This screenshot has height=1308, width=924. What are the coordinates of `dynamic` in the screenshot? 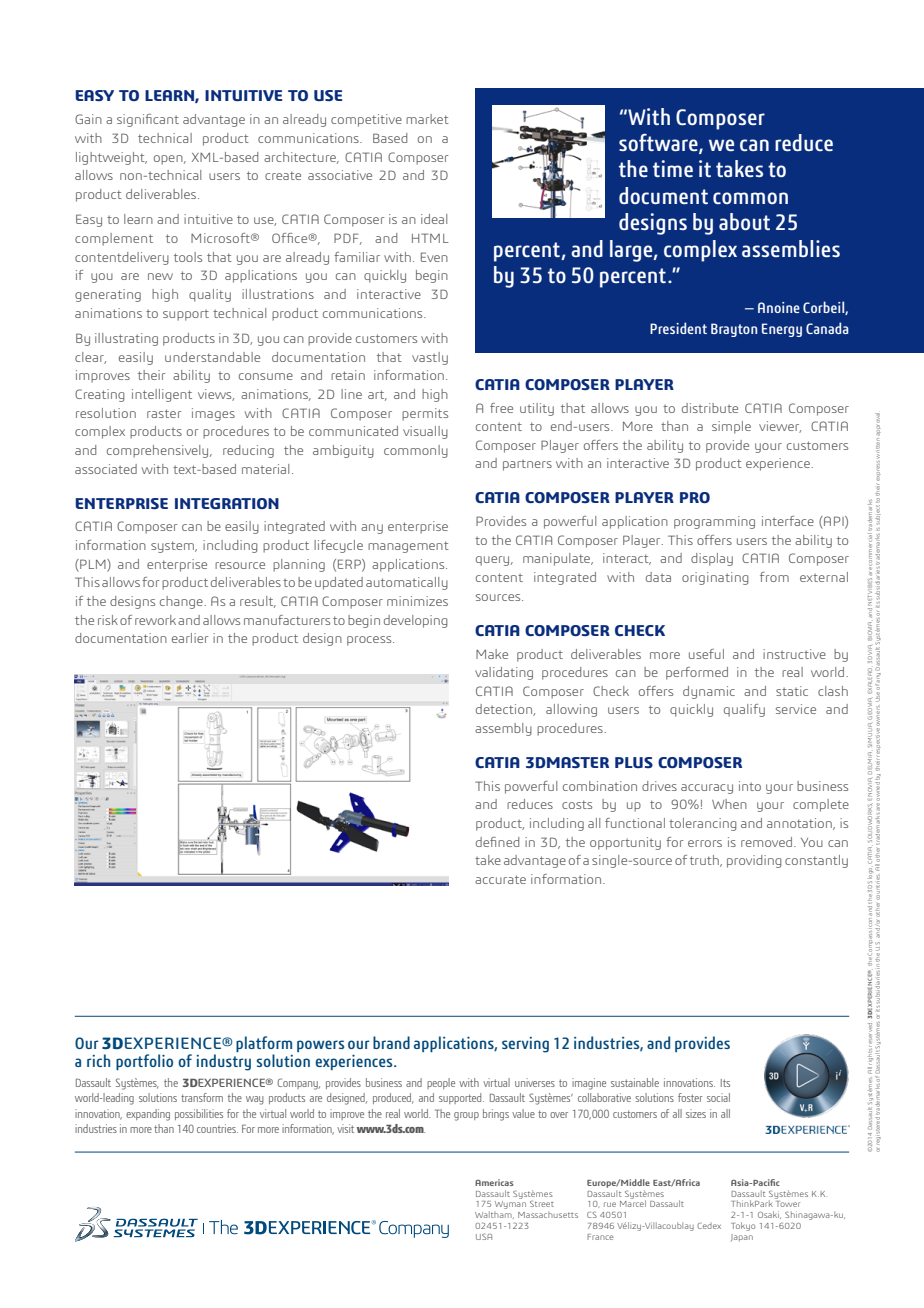 It's located at (709, 692).
